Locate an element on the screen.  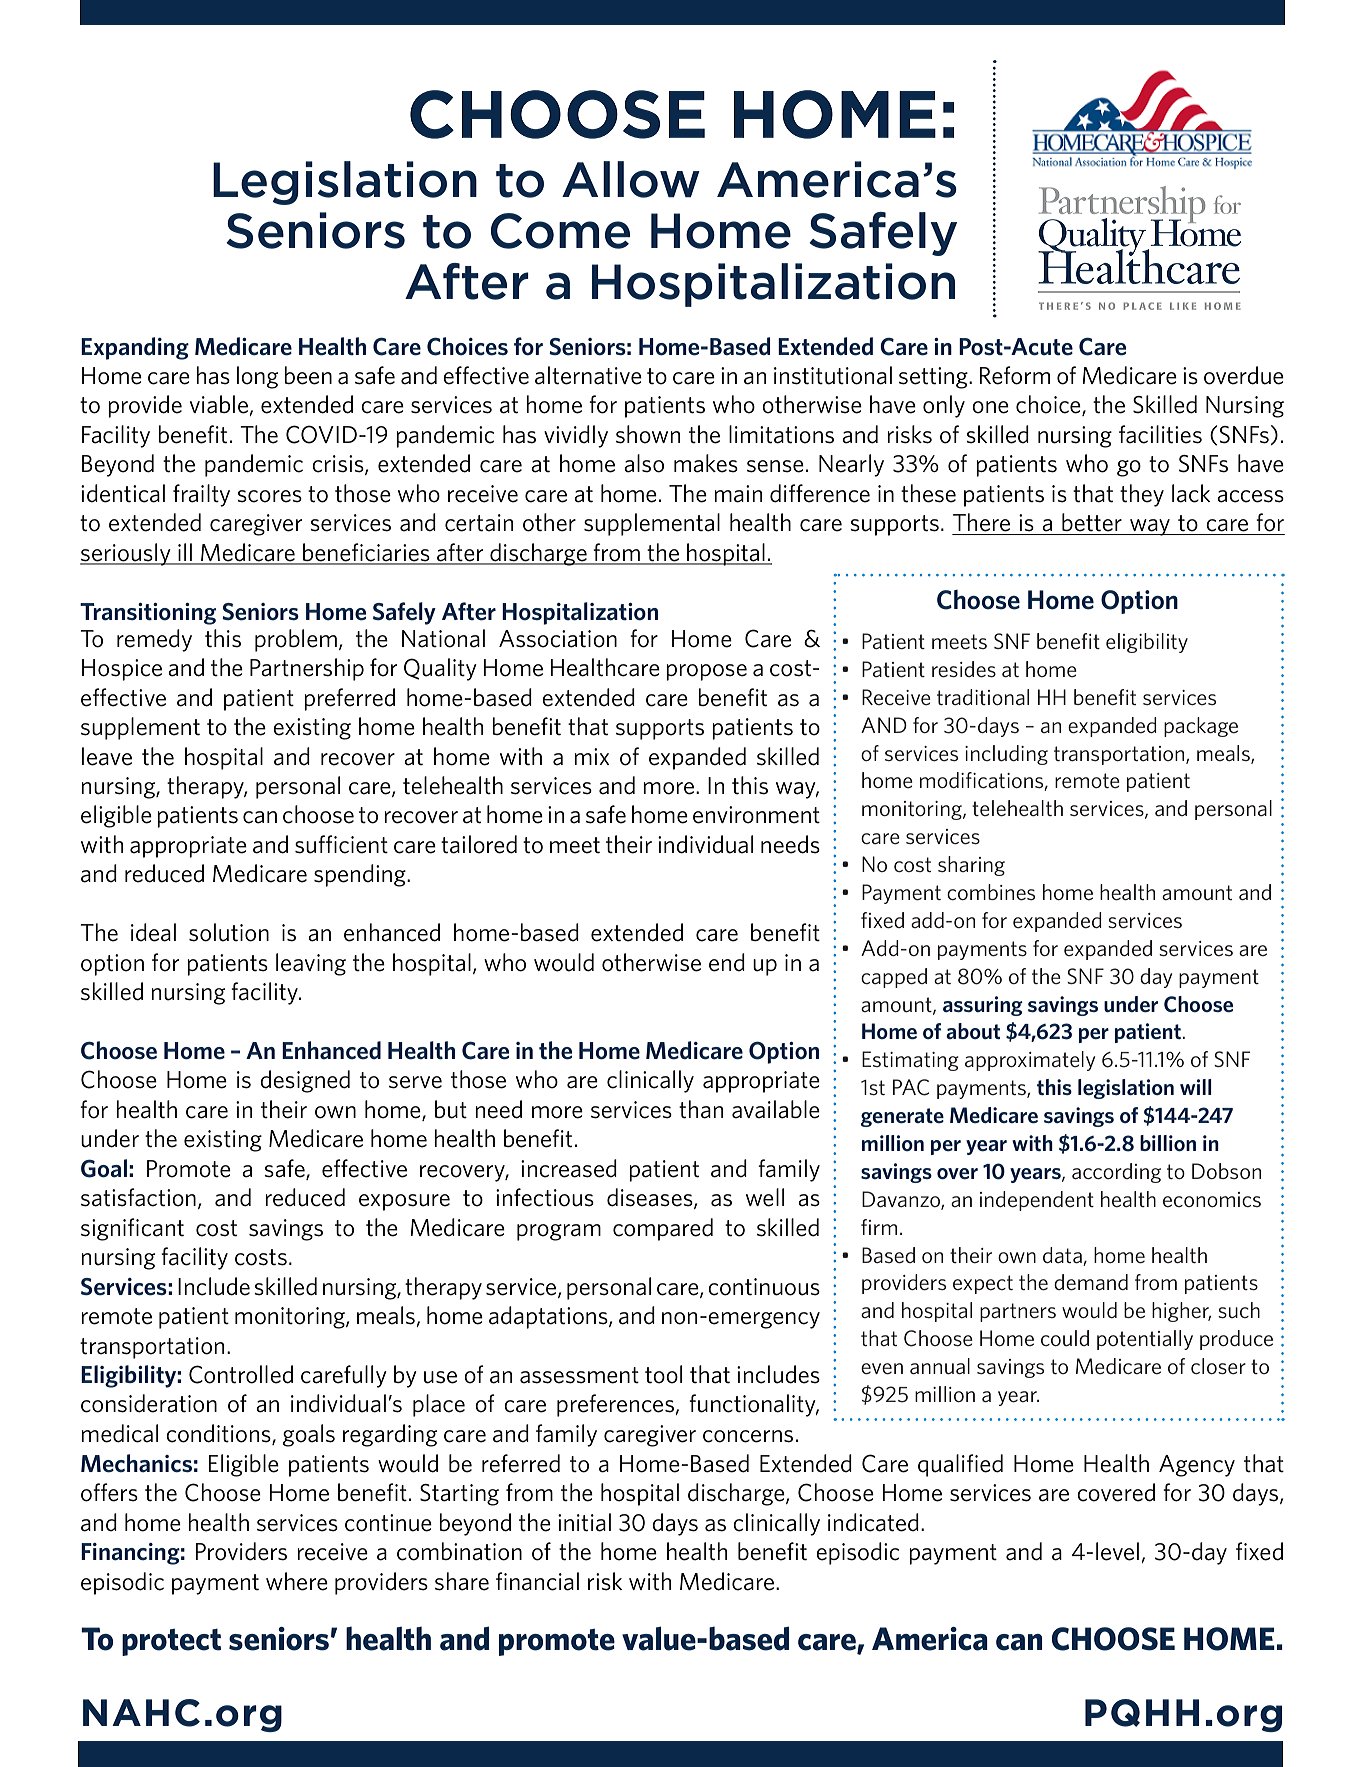
designed is located at coordinates (305, 1081).
